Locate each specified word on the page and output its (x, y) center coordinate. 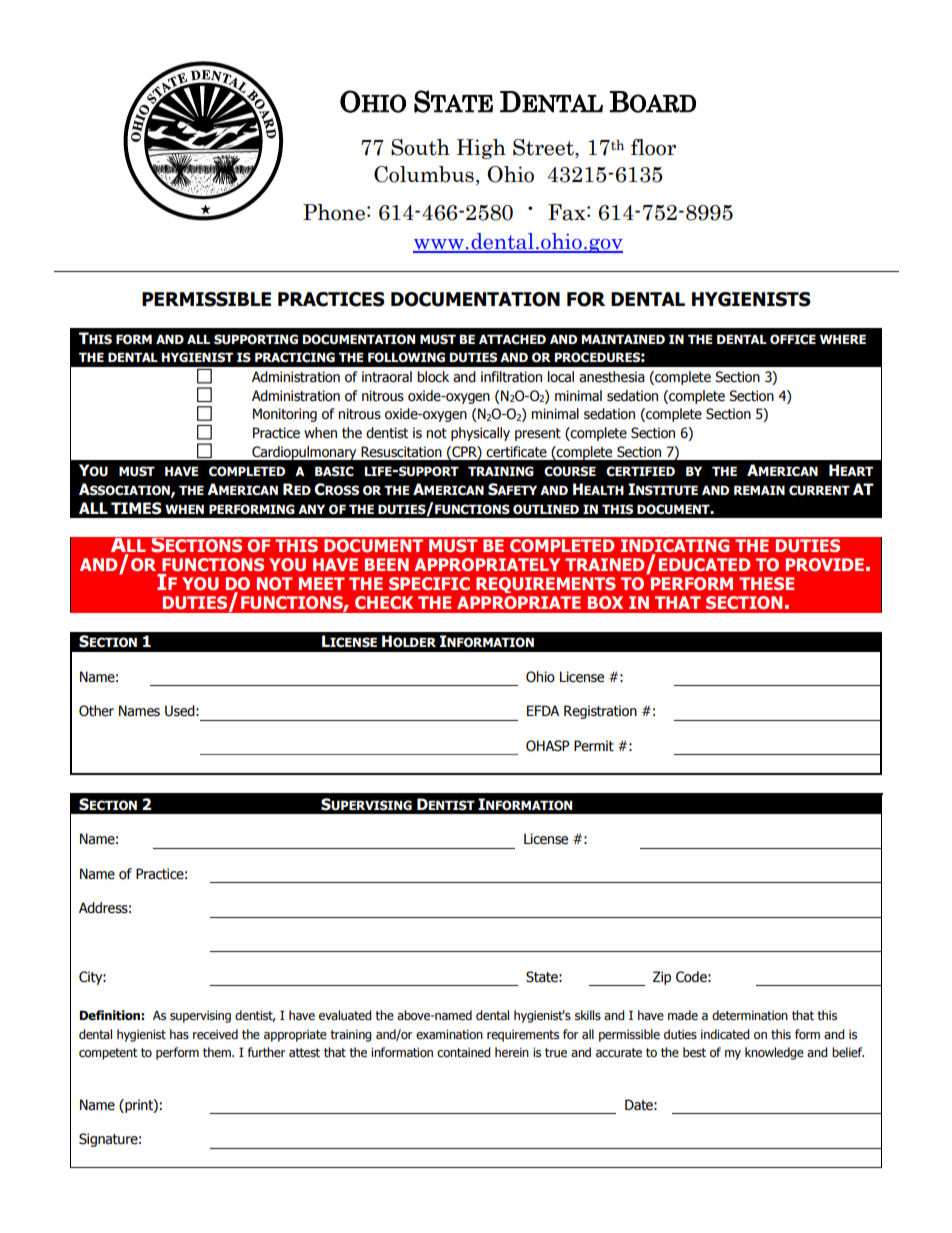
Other (96, 711)
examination (449, 1035)
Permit (594, 746)
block (433, 377)
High (481, 149)
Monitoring (285, 415)
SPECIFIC (429, 584)
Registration (600, 712)
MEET (322, 583)
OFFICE (793, 339)
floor (653, 147)
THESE (766, 584)
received (215, 1034)
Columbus (424, 174)
